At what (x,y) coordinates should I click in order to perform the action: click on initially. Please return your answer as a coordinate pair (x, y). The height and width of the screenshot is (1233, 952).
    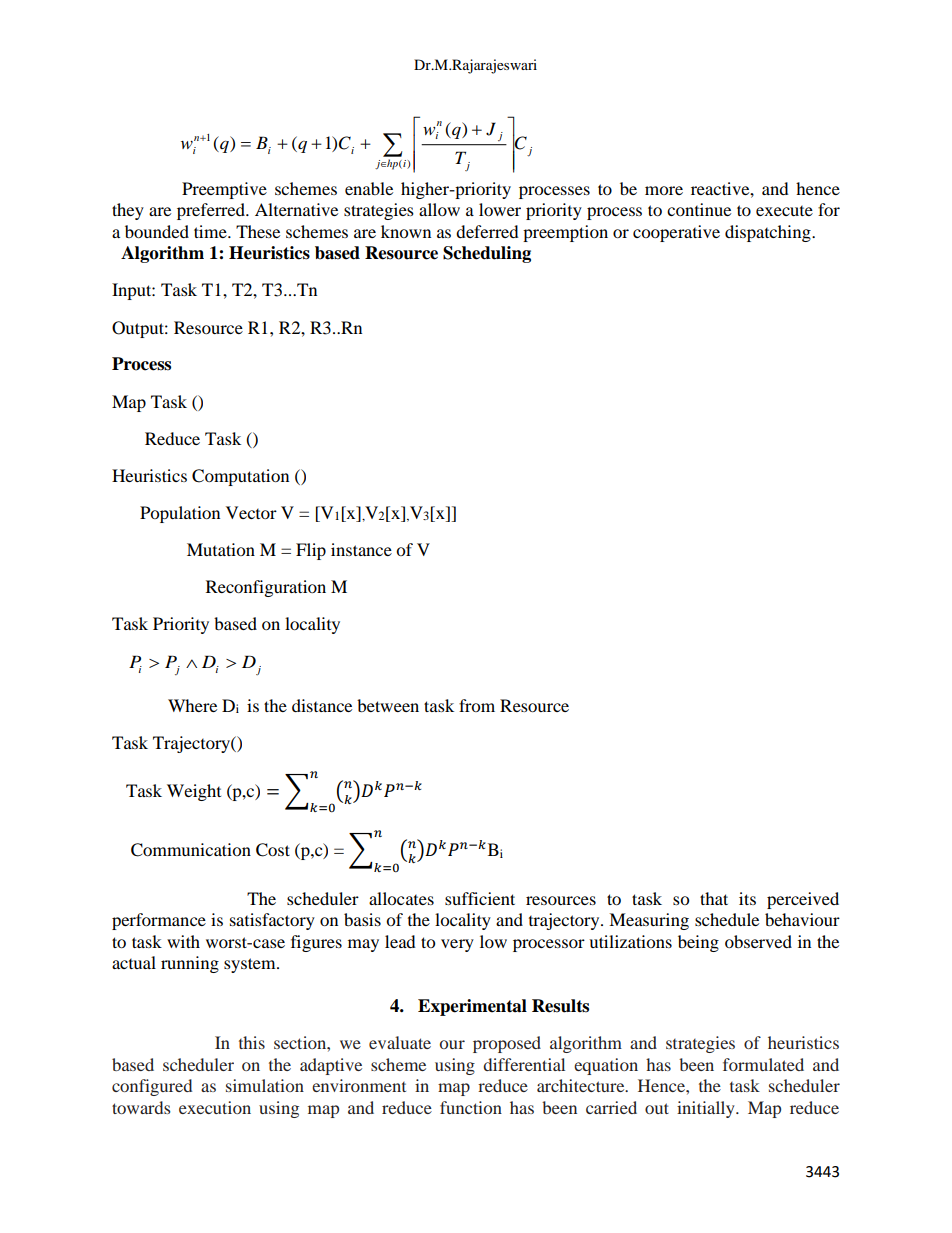
    Looking at the image, I should click on (707, 1109).
